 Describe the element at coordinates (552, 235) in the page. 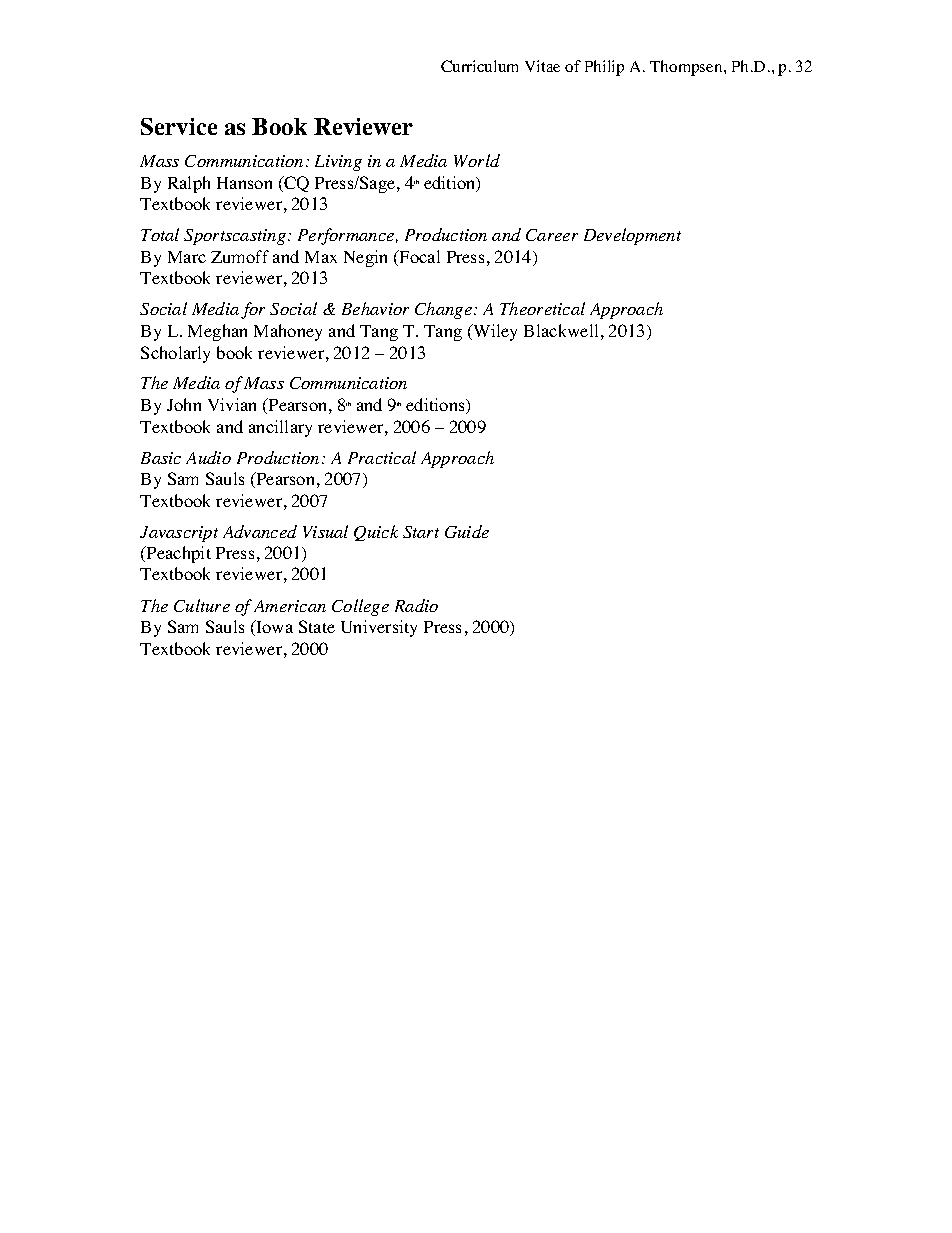

I see `Career` at that location.
